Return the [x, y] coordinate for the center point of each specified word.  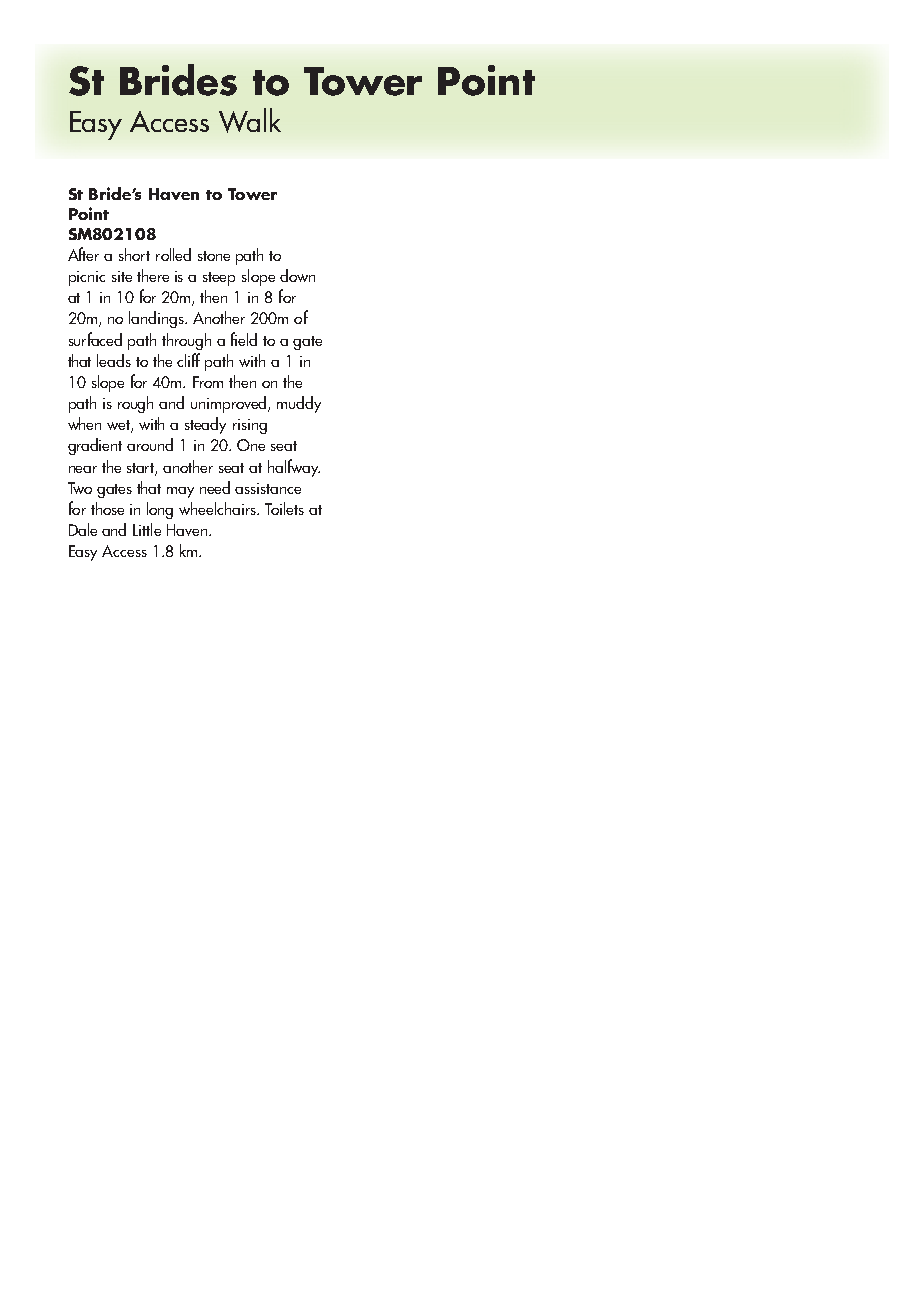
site [122, 276]
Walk [250, 120]
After [83, 254]
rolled [173, 254]
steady [205, 425]
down [297, 275]
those [107, 508]
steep [219, 279]
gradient [95, 446]
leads [114, 360]
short [134, 254]
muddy [299, 404]
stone [214, 256]
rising [250, 426]
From [208, 382]
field [244, 339]
